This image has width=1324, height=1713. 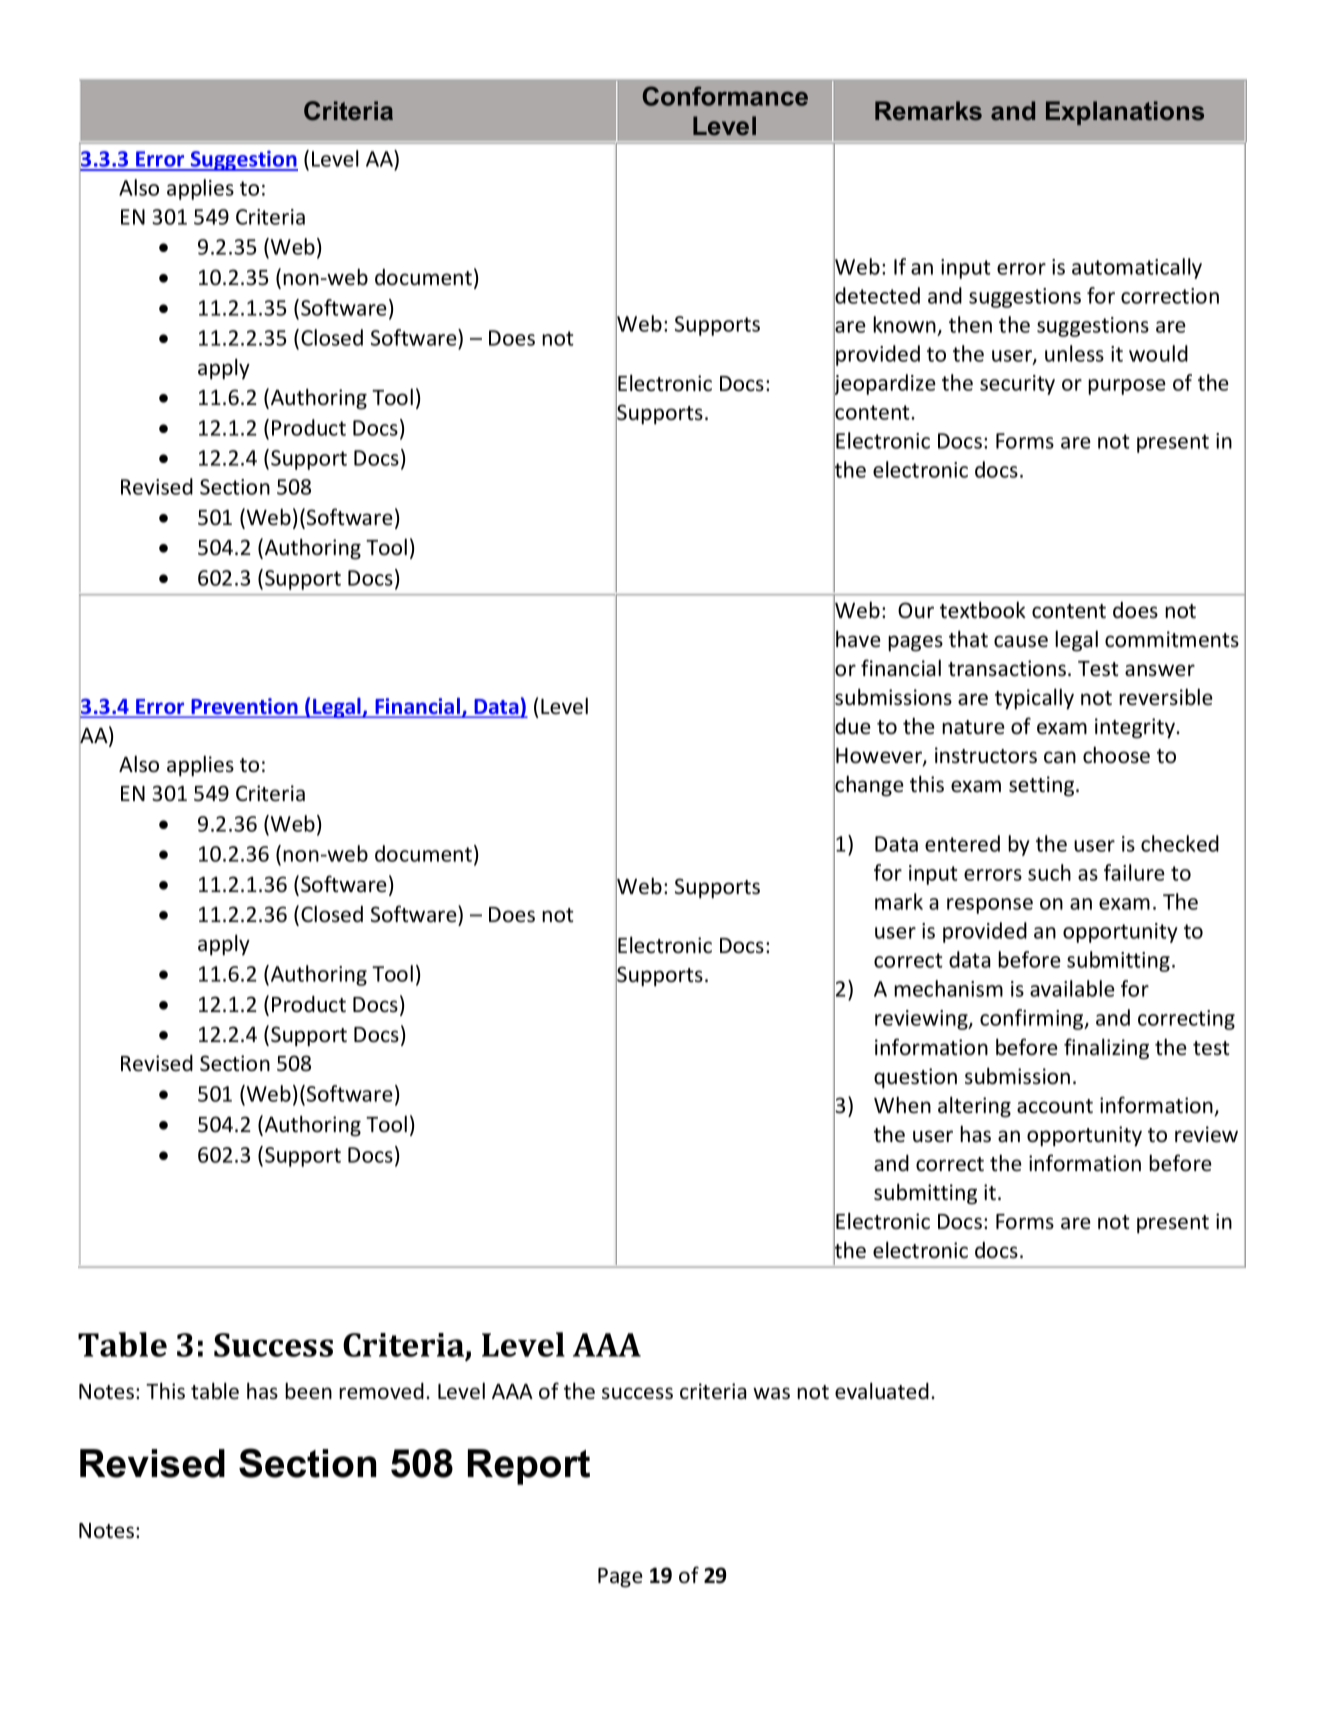 What do you see at coordinates (725, 96) in the image?
I see `Conformance` at bounding box center [725, 96].
